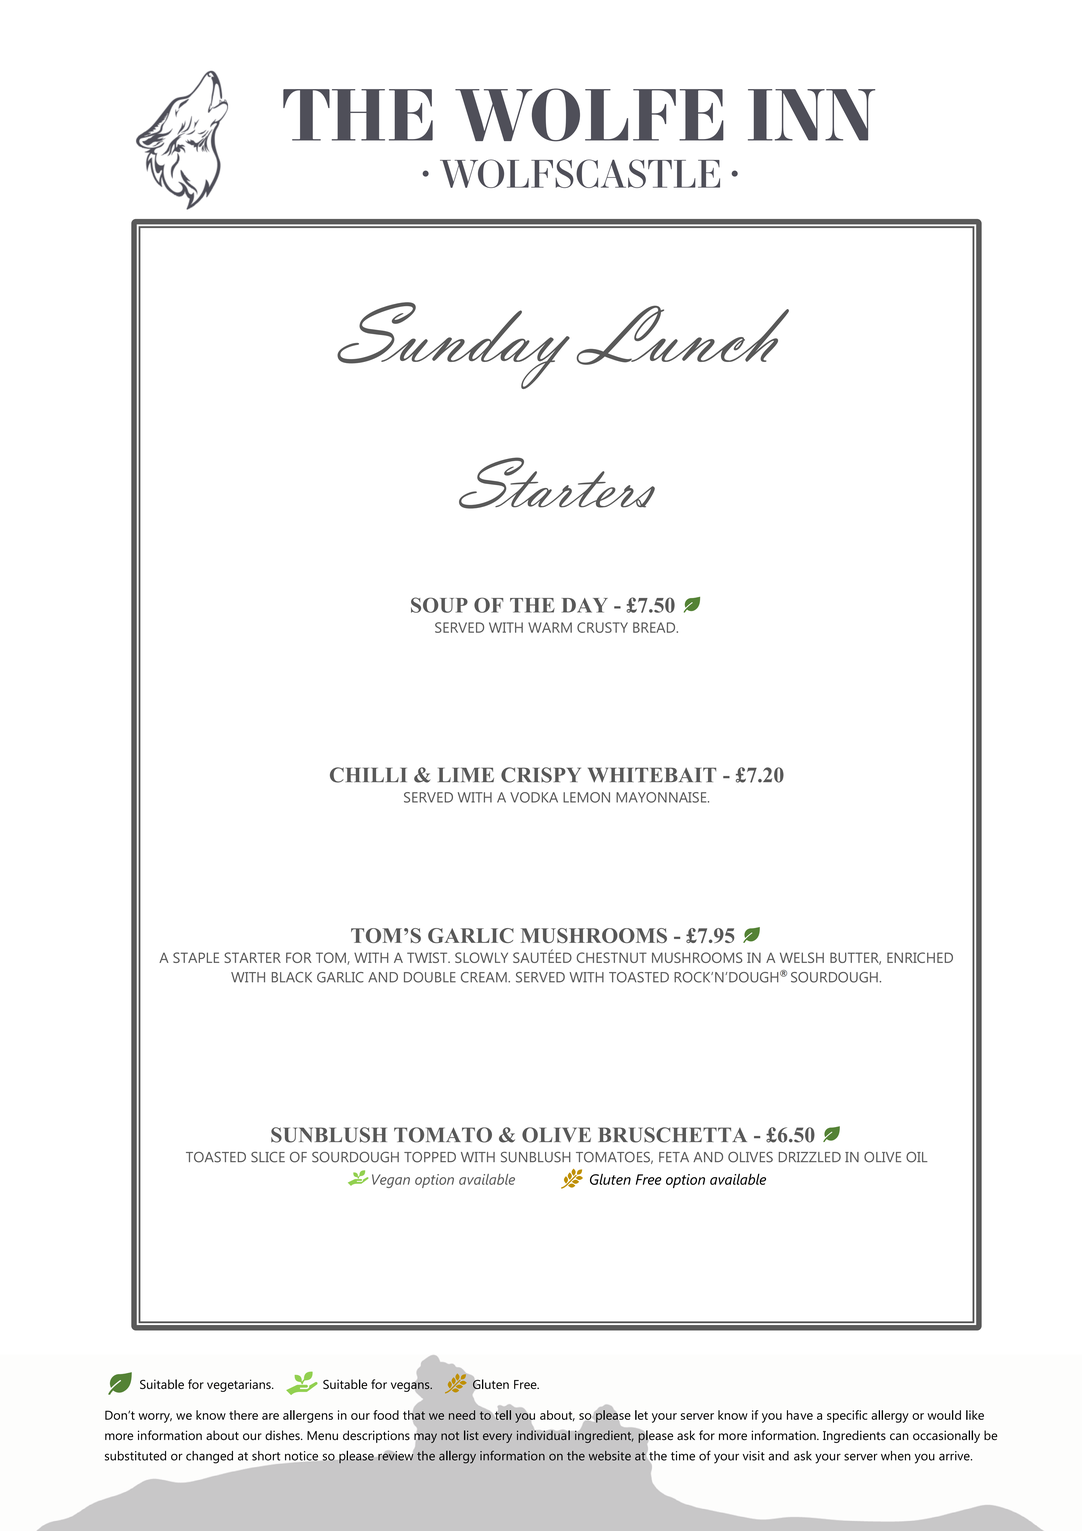  I want to click on there, so click(243, 1415).
